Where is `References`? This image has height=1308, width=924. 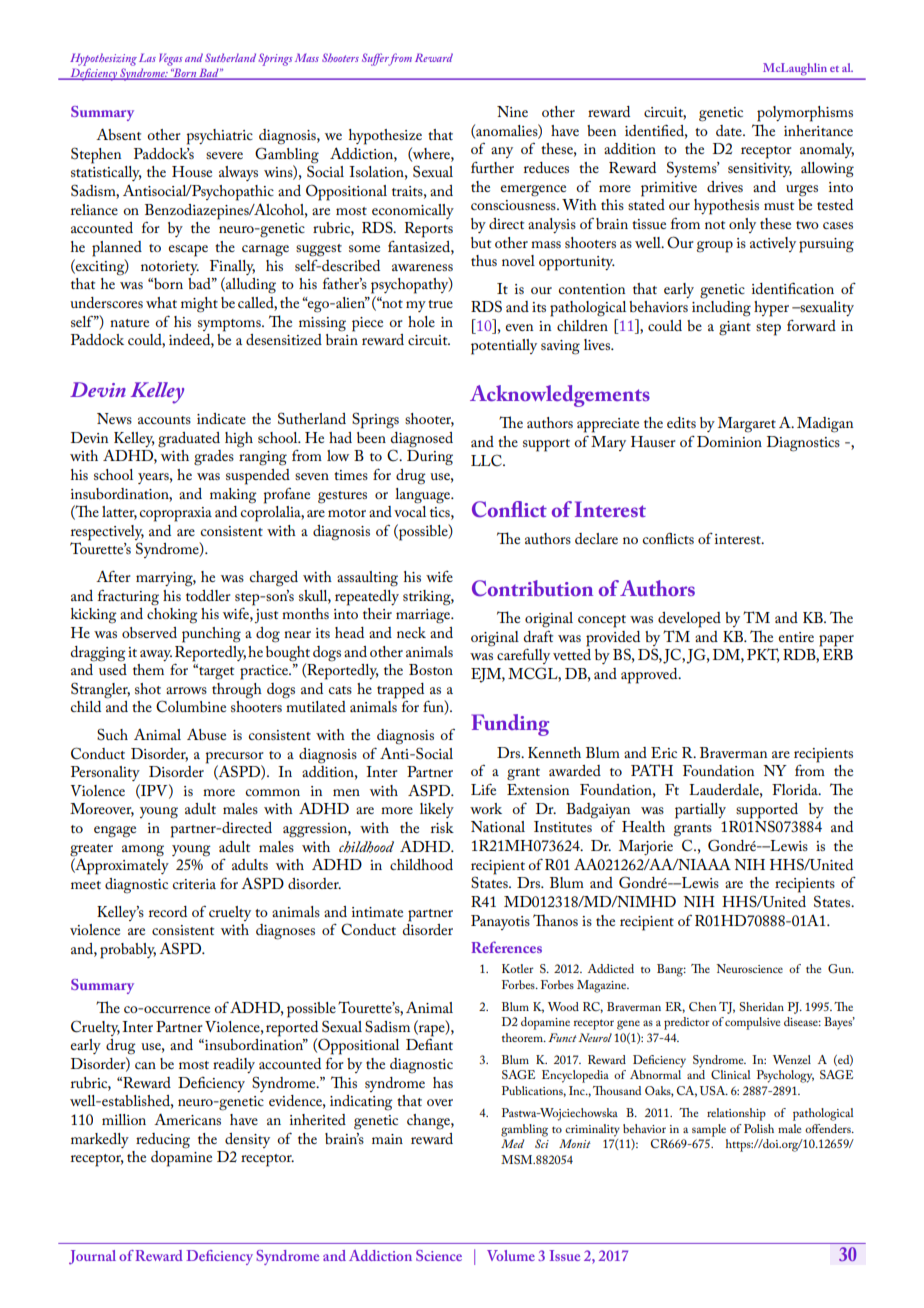 References is located at coordinates (506, 947).
